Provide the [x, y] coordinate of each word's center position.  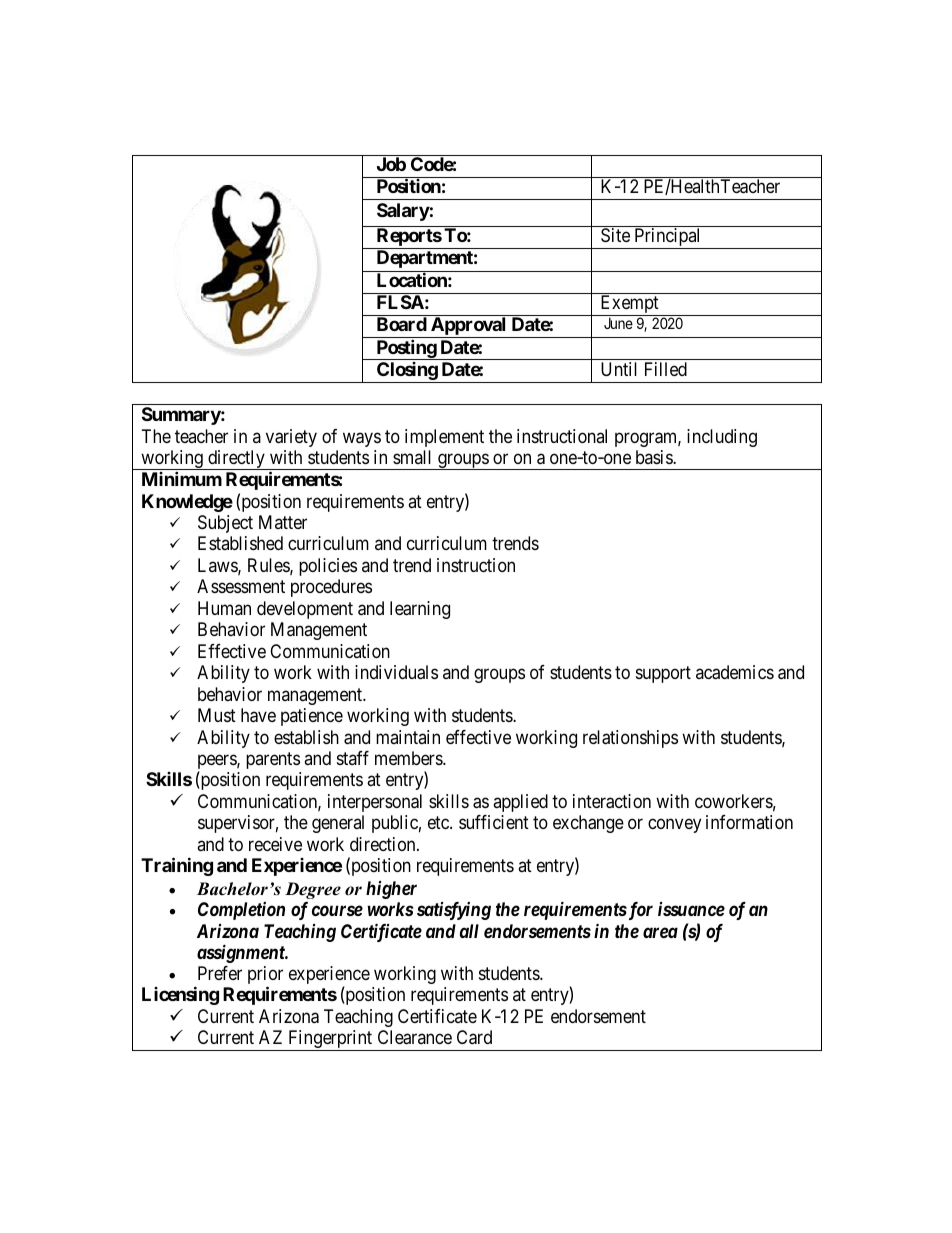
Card [474, 1037]
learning [420, 610]
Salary [403, 212]
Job [391, 164]
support [663, 674]
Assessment [241, 586]
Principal [668, 238]
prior [265, 976]
